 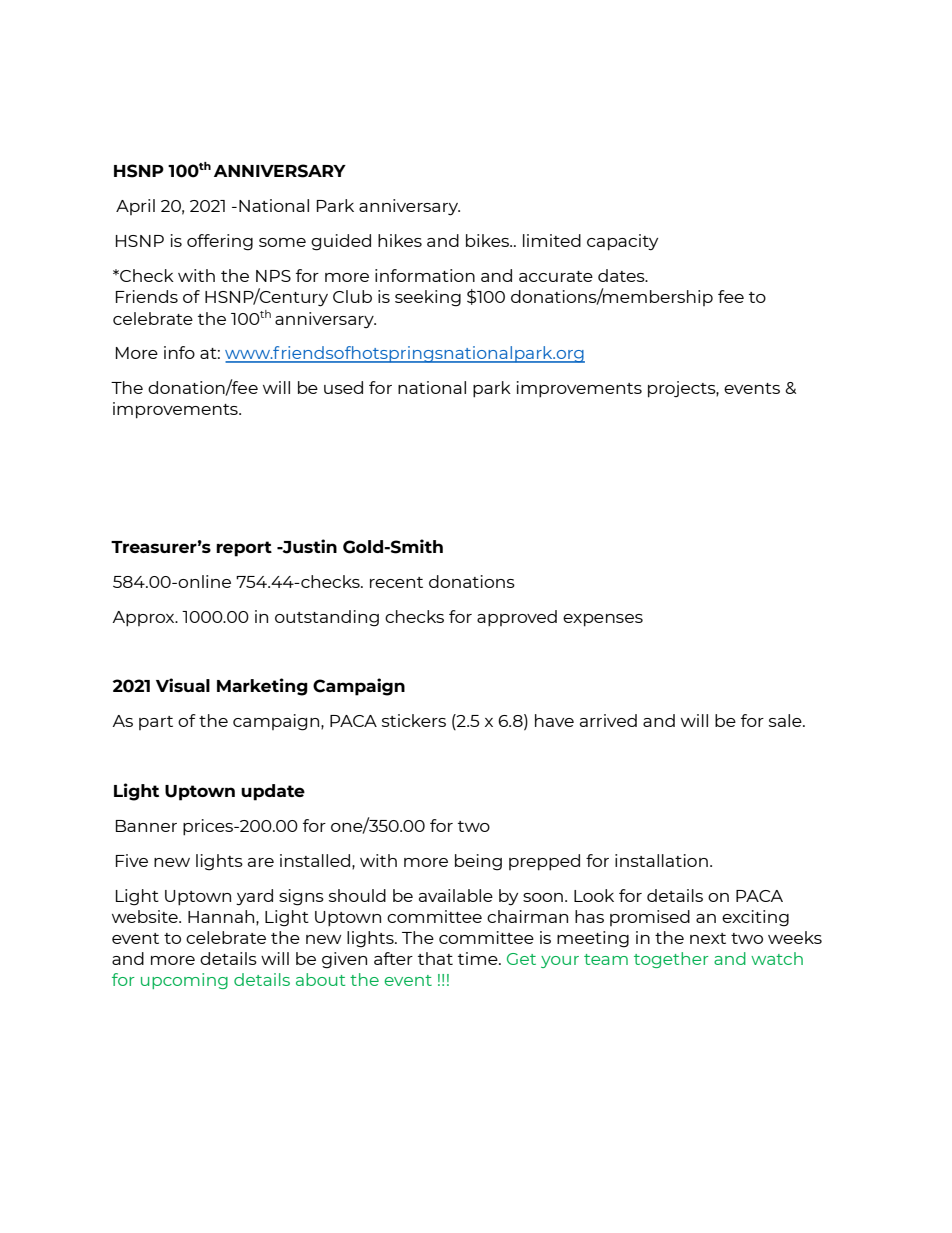 What do you see at coordinates (244, 549) in the screenshot?
I see `report` at bounding box center [244, 549].
